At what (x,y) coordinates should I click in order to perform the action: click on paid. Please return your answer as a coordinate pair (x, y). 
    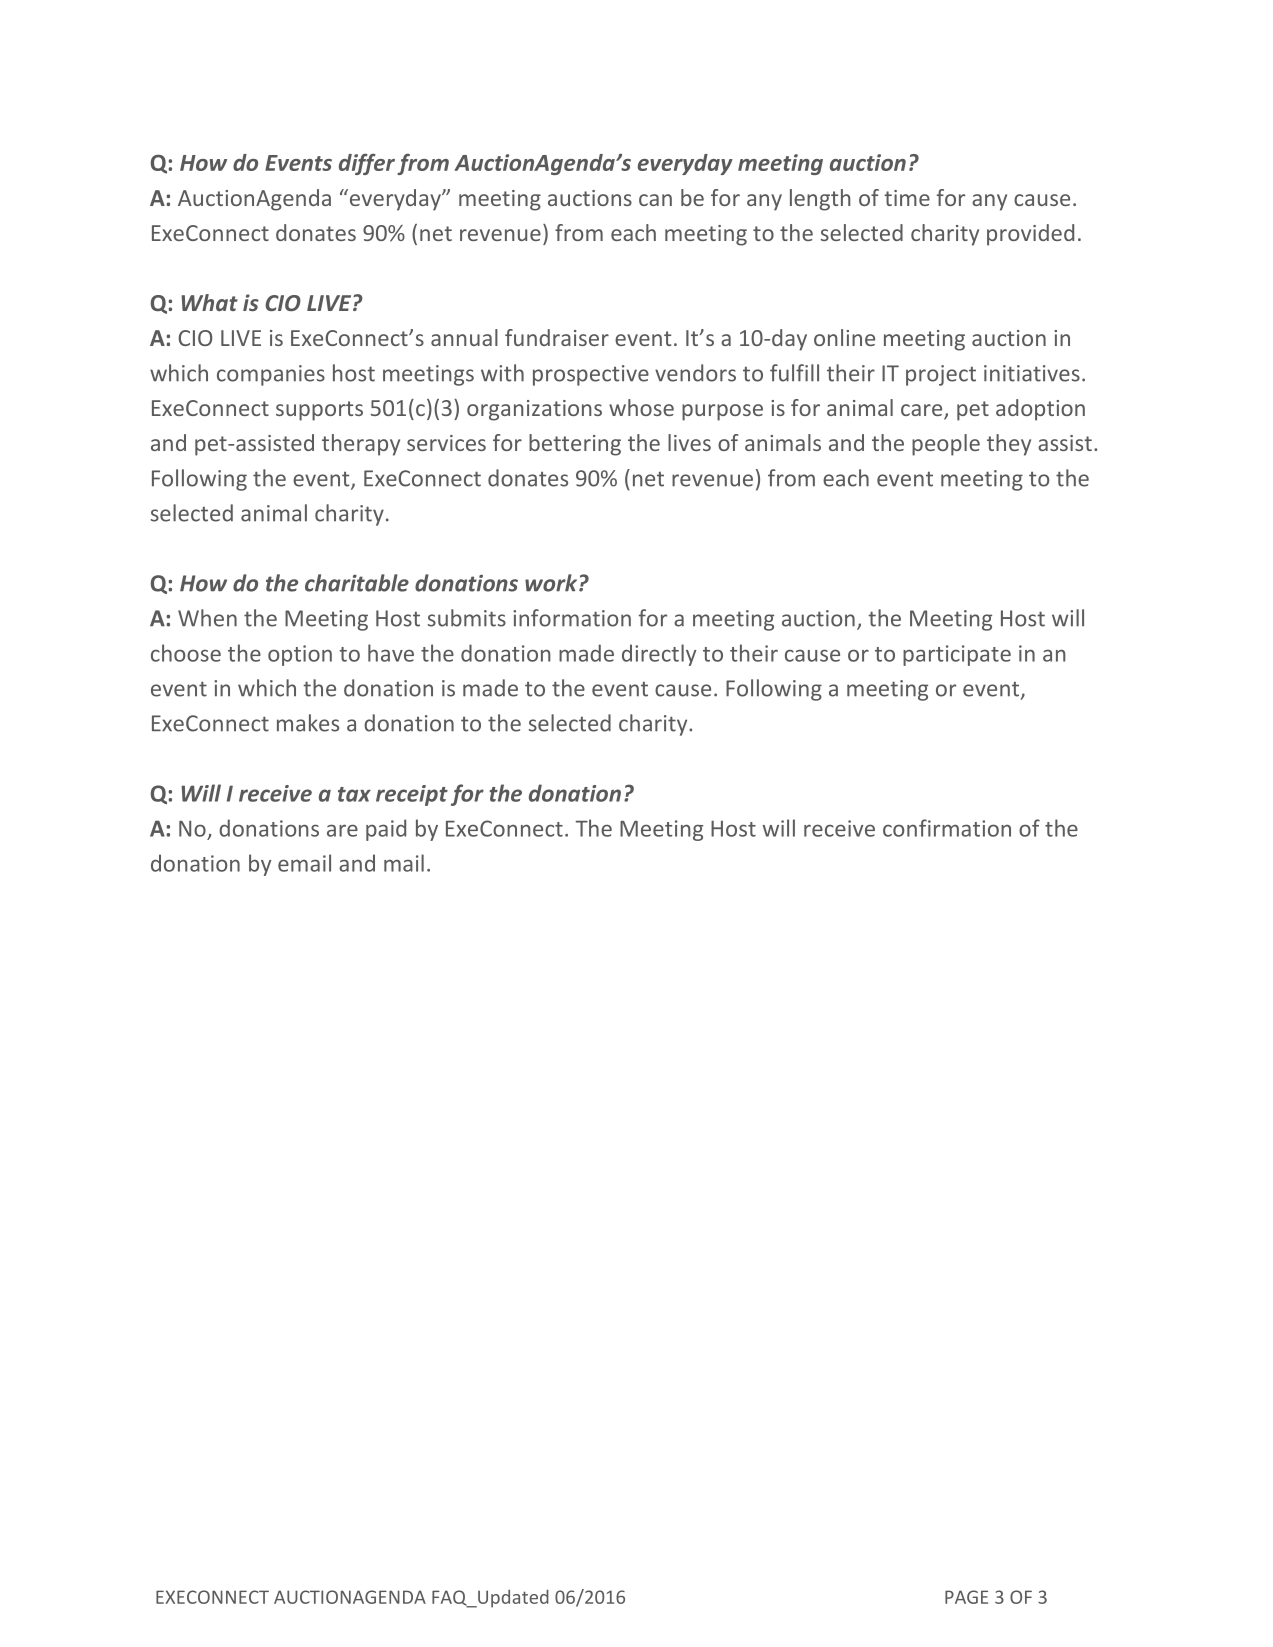
    Looking at the image, I should click on (386, 830).
